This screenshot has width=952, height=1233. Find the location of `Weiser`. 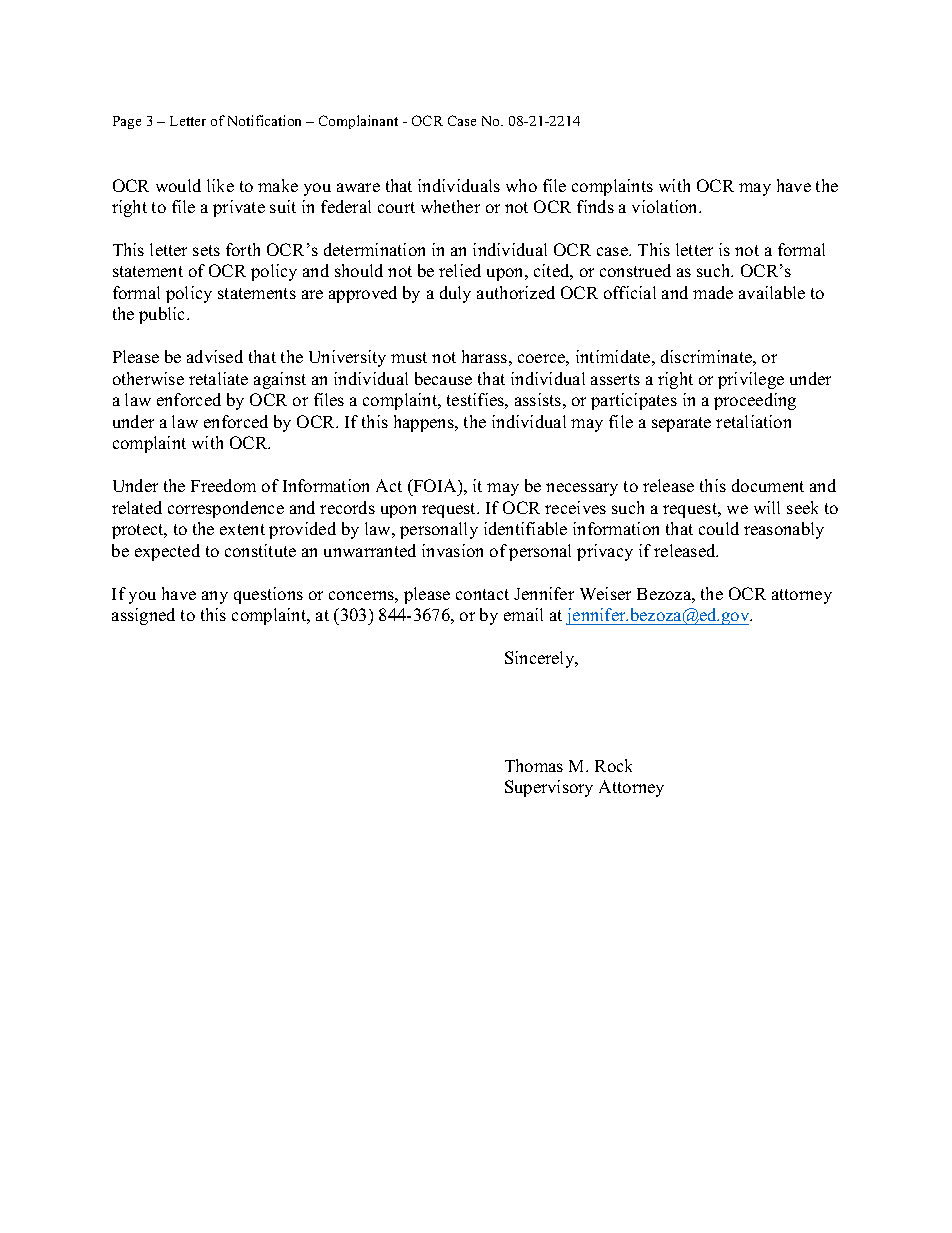

Weiser is located at coordinates (605, 593).
